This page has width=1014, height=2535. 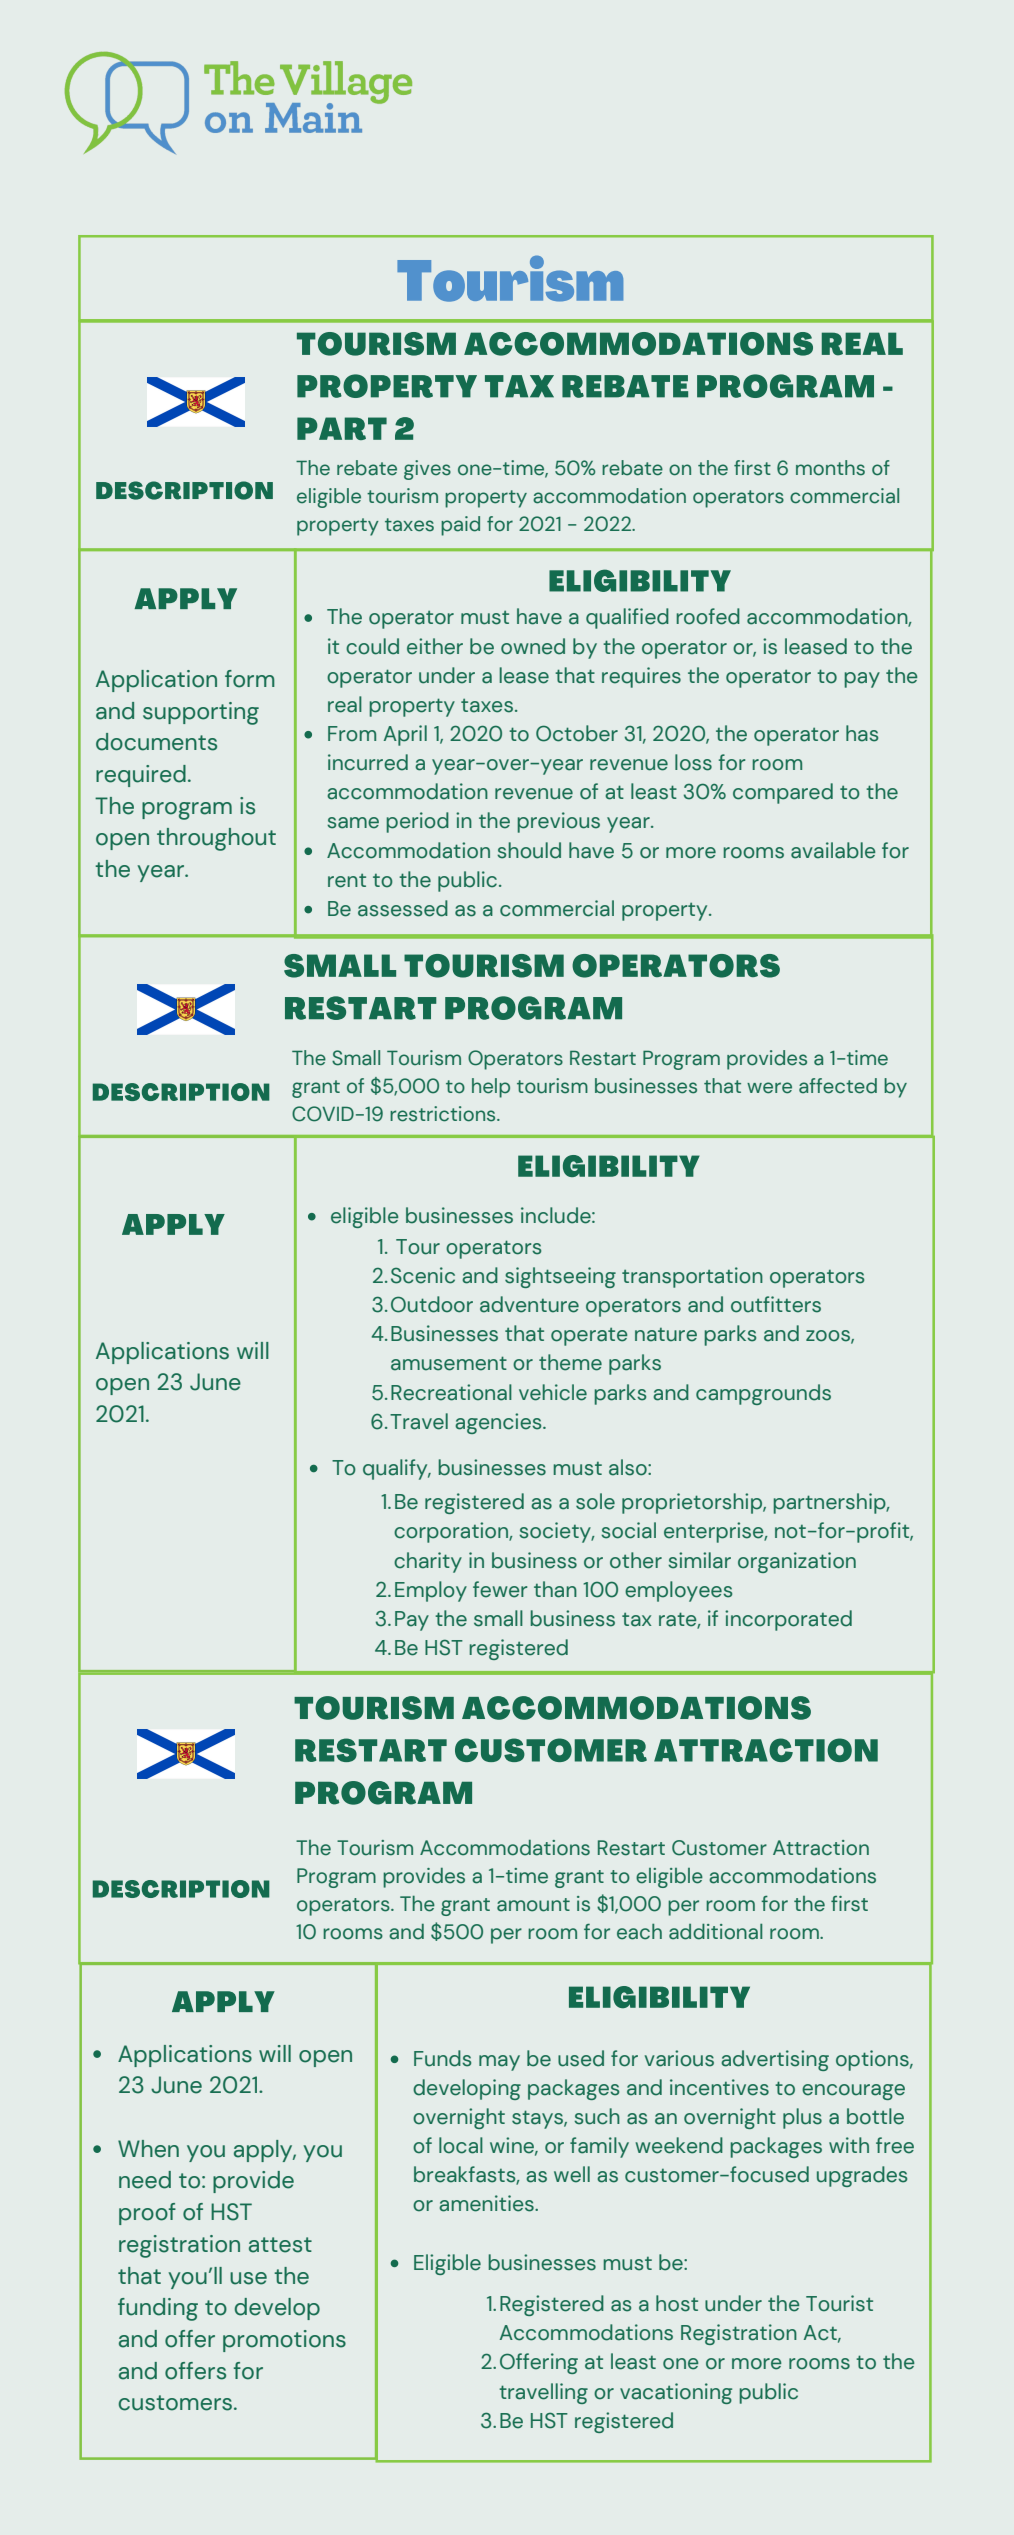 I want to click on form, so click(x=250, y=679).
